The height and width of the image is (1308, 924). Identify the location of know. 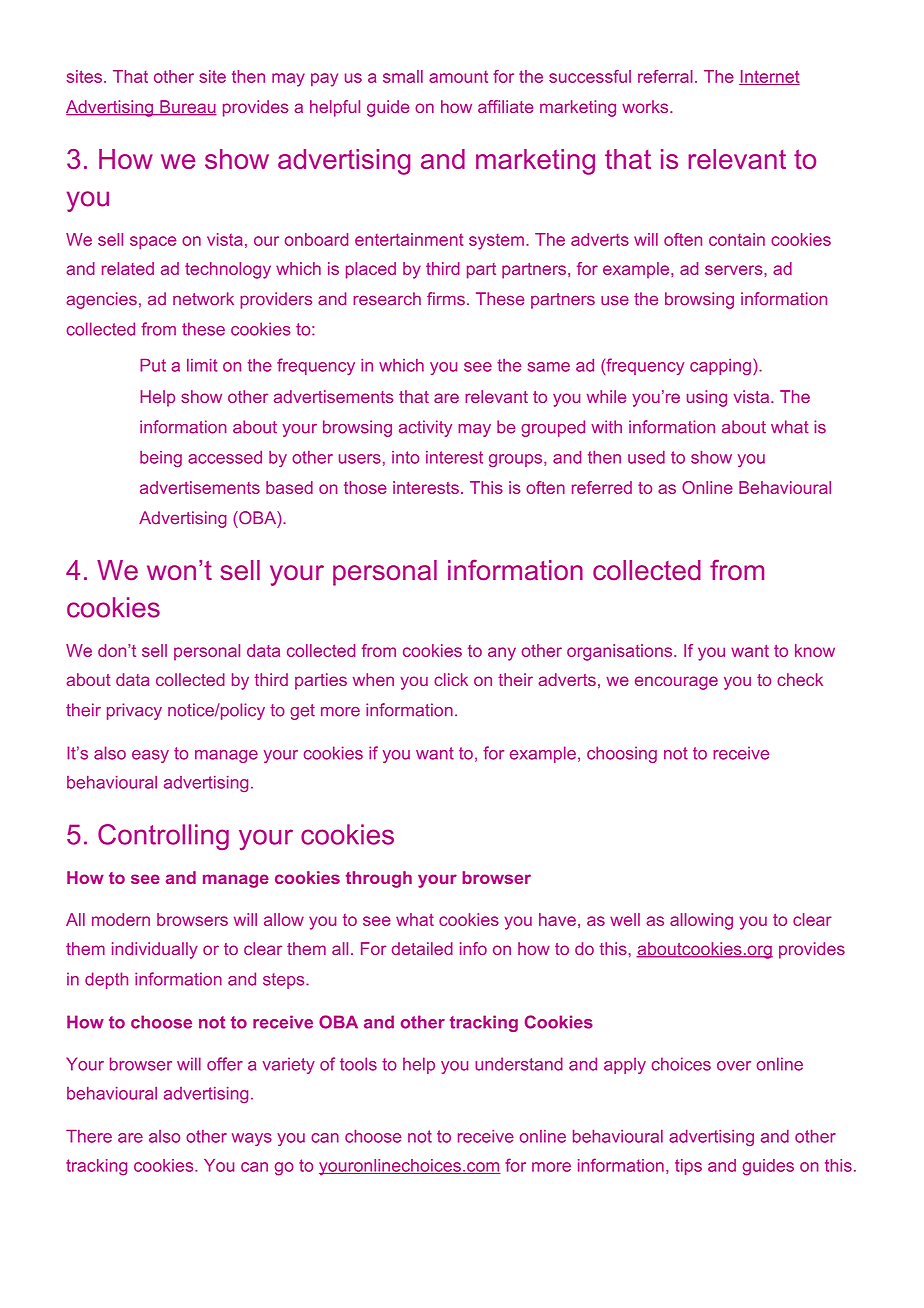
(815, 650).
